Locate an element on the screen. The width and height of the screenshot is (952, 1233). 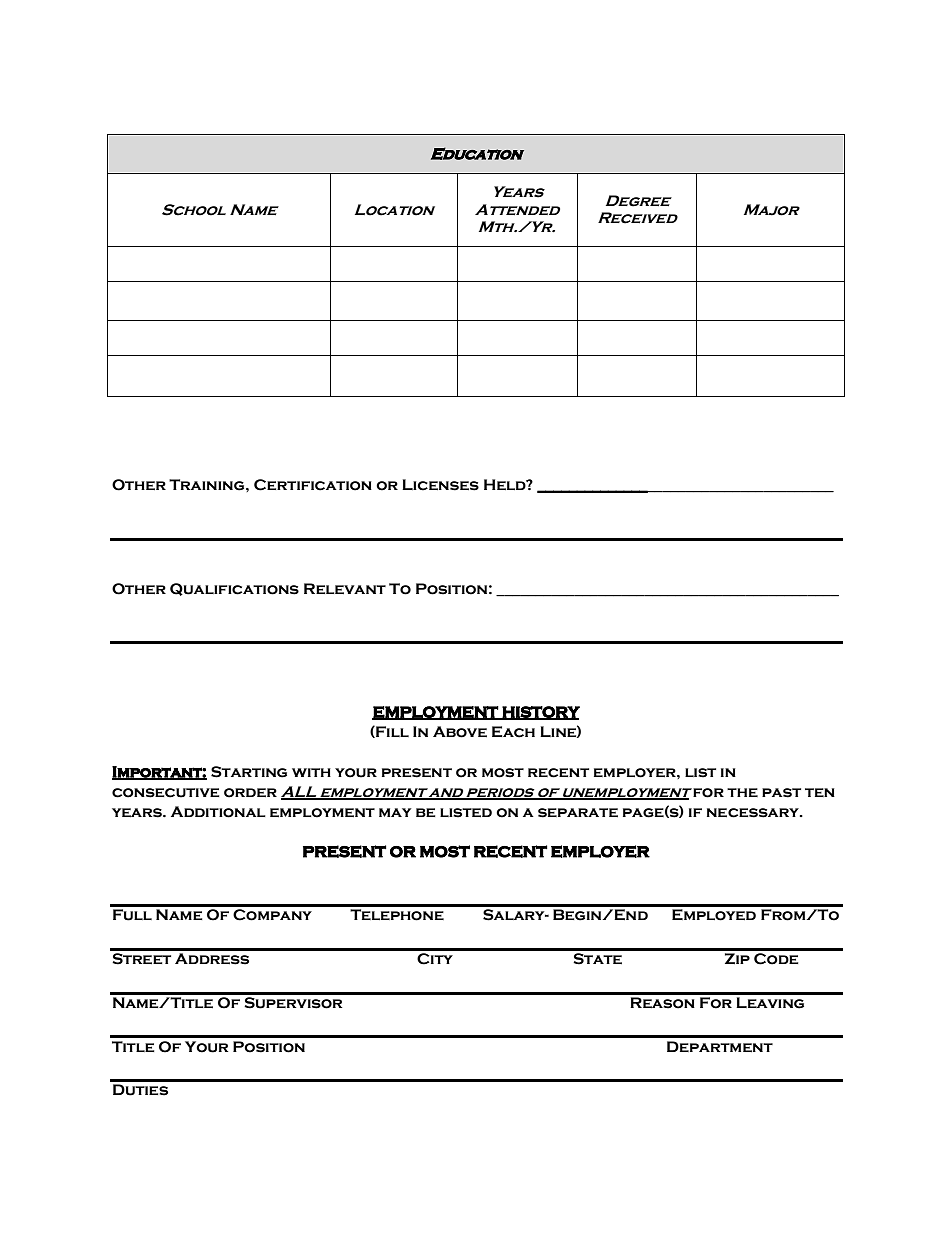
may is located at coordinates (395, 812).
